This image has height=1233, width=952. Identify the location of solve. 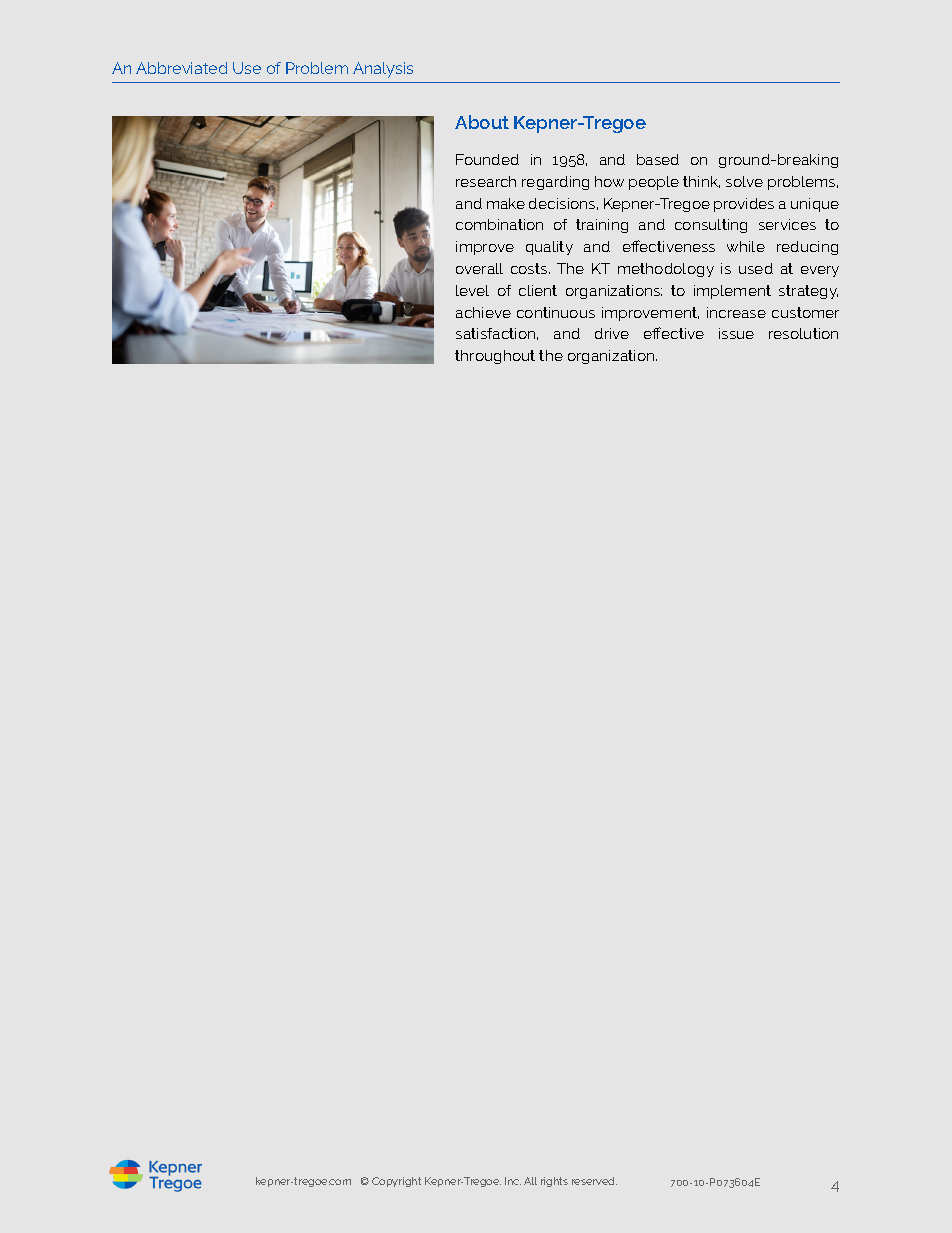
(744, 181).
